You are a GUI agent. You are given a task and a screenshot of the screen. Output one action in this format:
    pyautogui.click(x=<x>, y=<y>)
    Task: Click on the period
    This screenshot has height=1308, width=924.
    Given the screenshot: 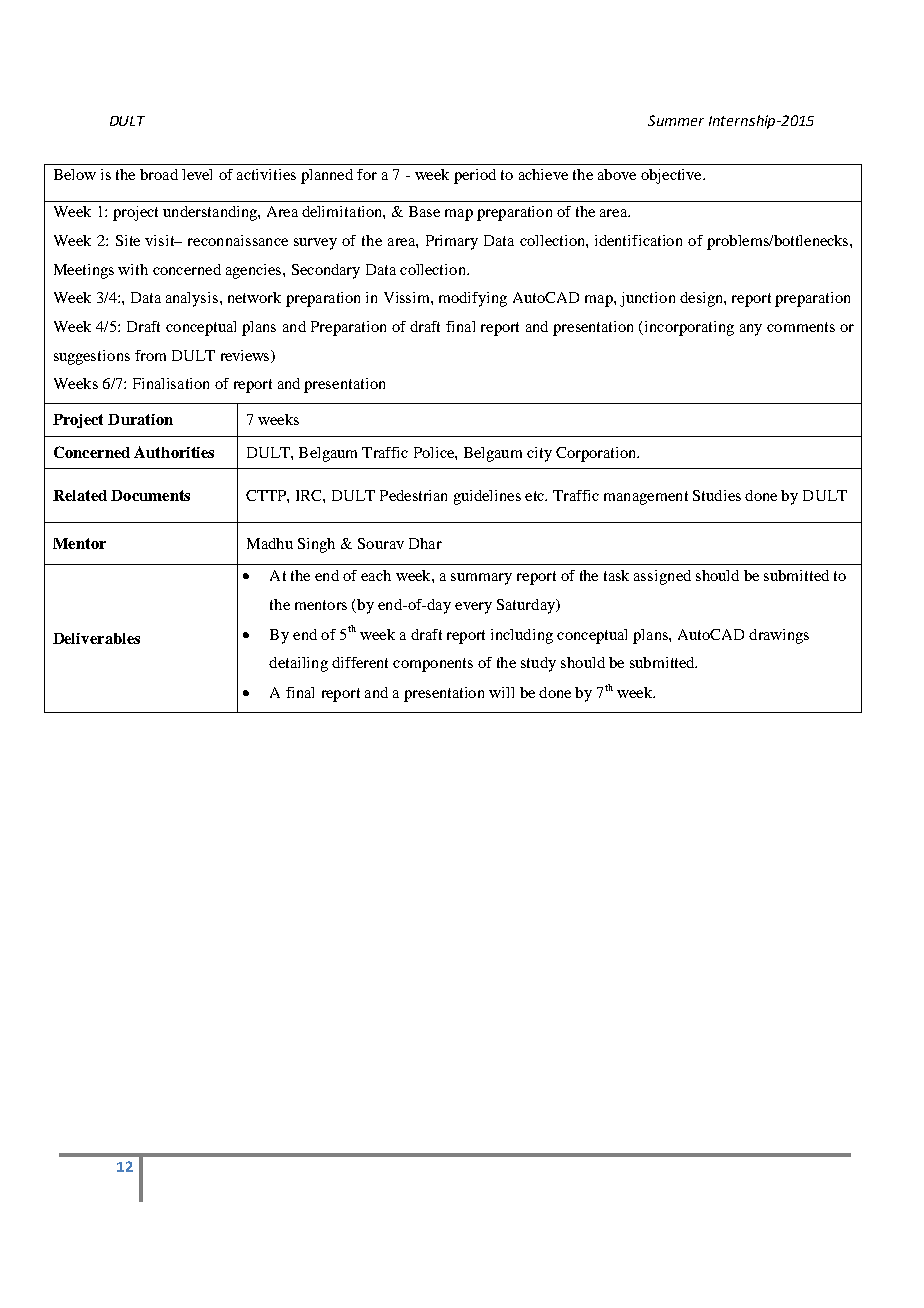 What is the action you would take?
    pyautogui.click(x=475, y=176)
